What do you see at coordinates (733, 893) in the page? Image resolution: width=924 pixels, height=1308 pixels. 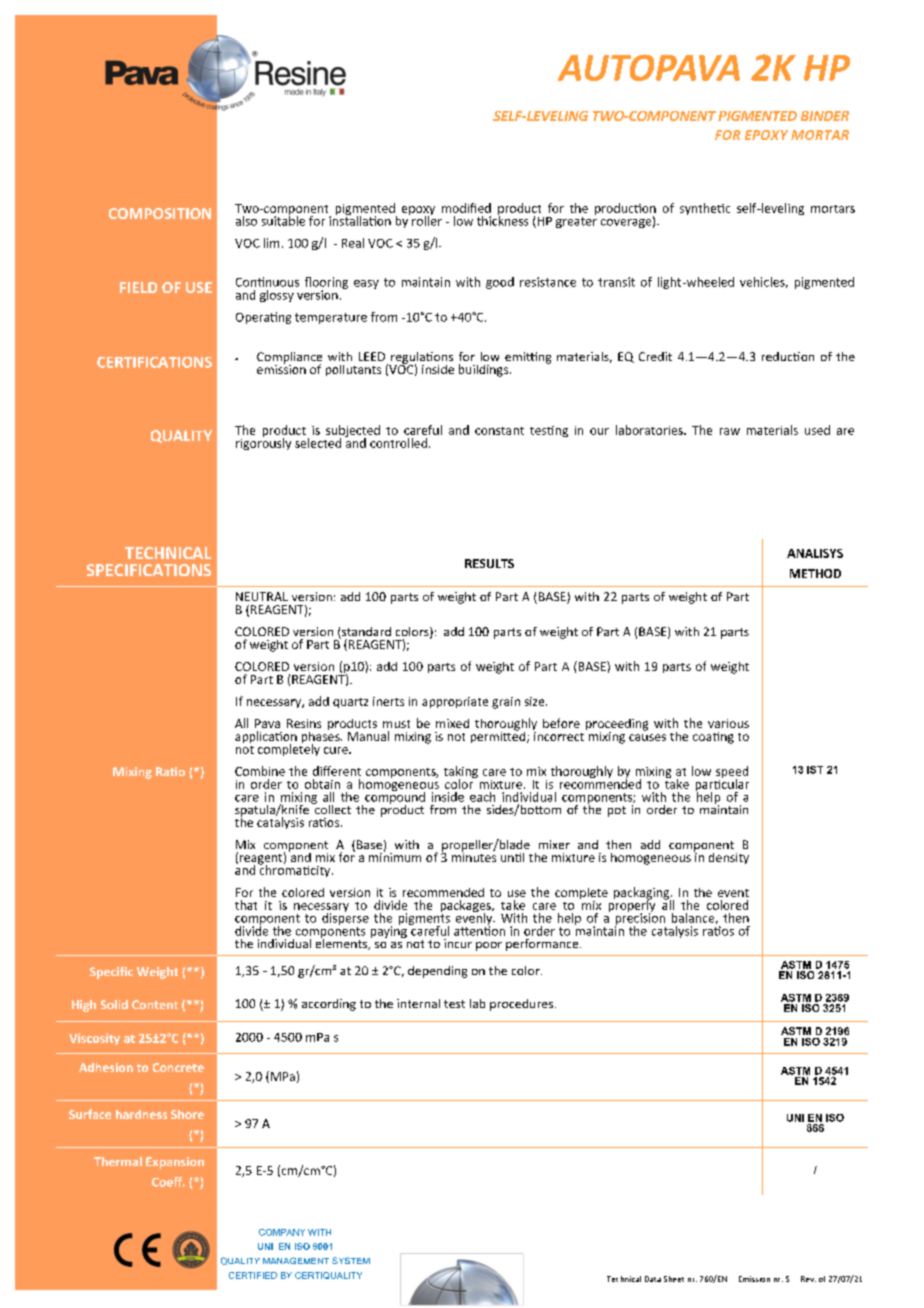 I see `event` at bounding box center [733, 893].
